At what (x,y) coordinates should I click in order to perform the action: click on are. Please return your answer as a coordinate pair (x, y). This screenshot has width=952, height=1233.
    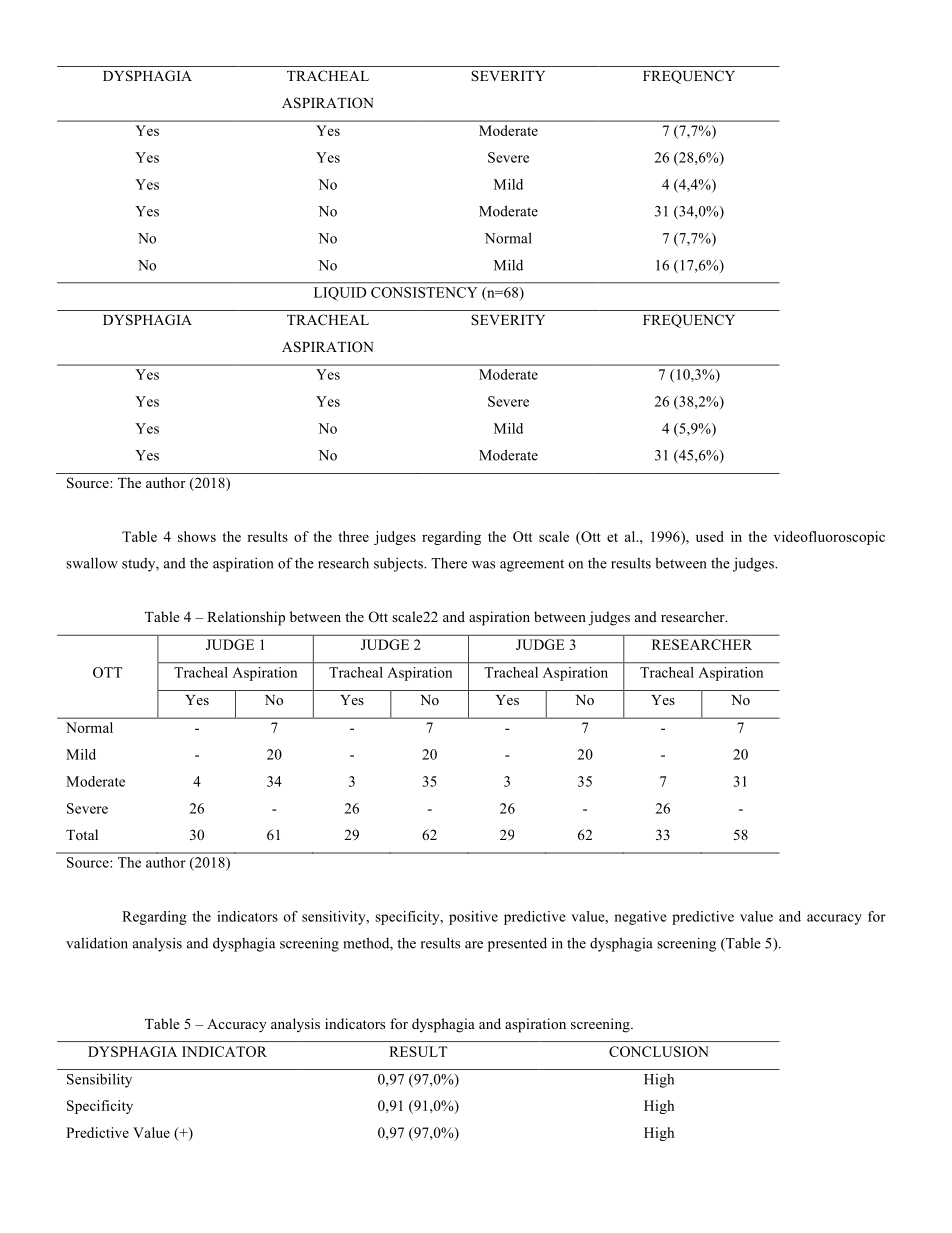
    Looking at the image, I should click on (474, 945).
